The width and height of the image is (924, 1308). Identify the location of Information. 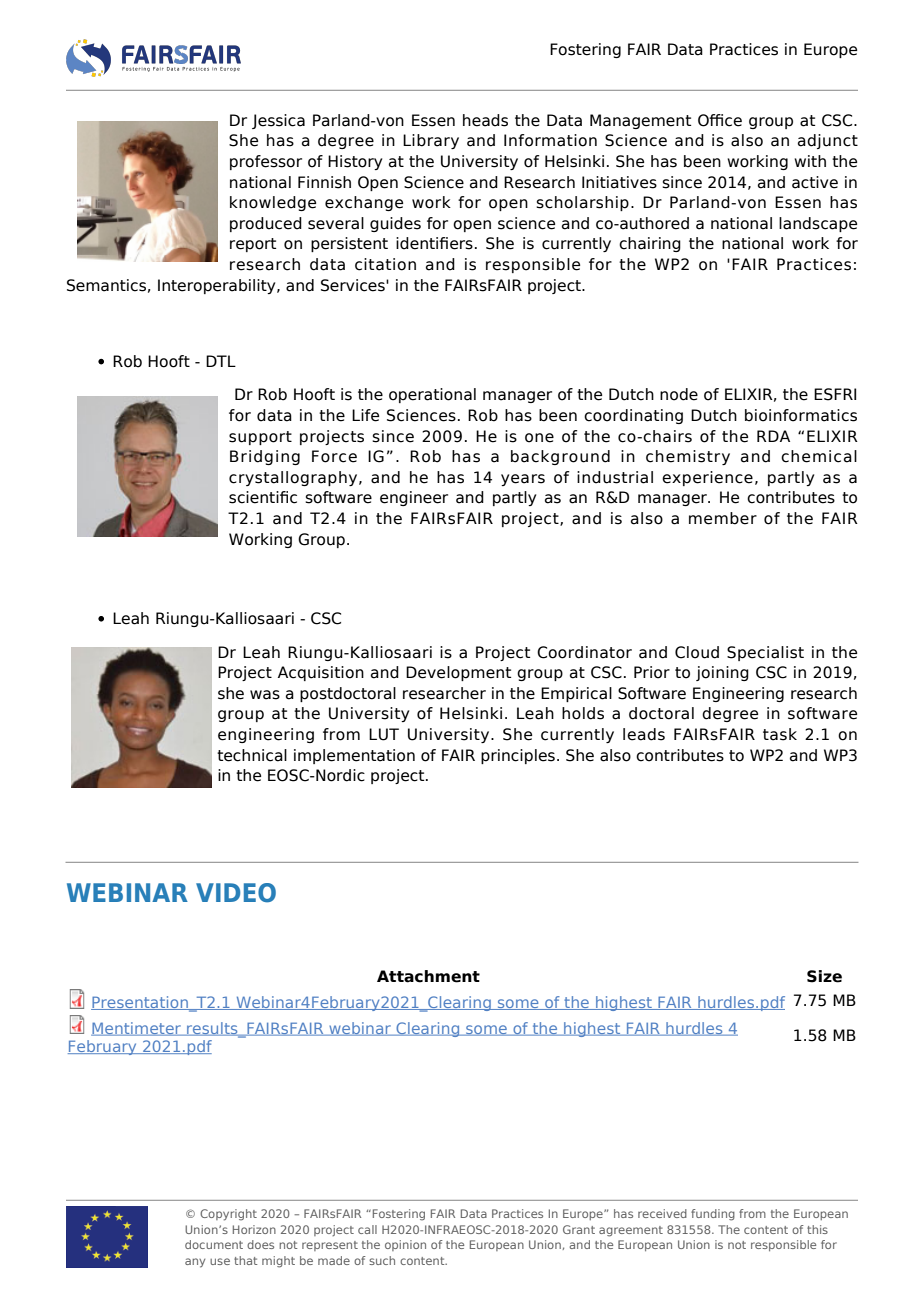
(550, 140).
